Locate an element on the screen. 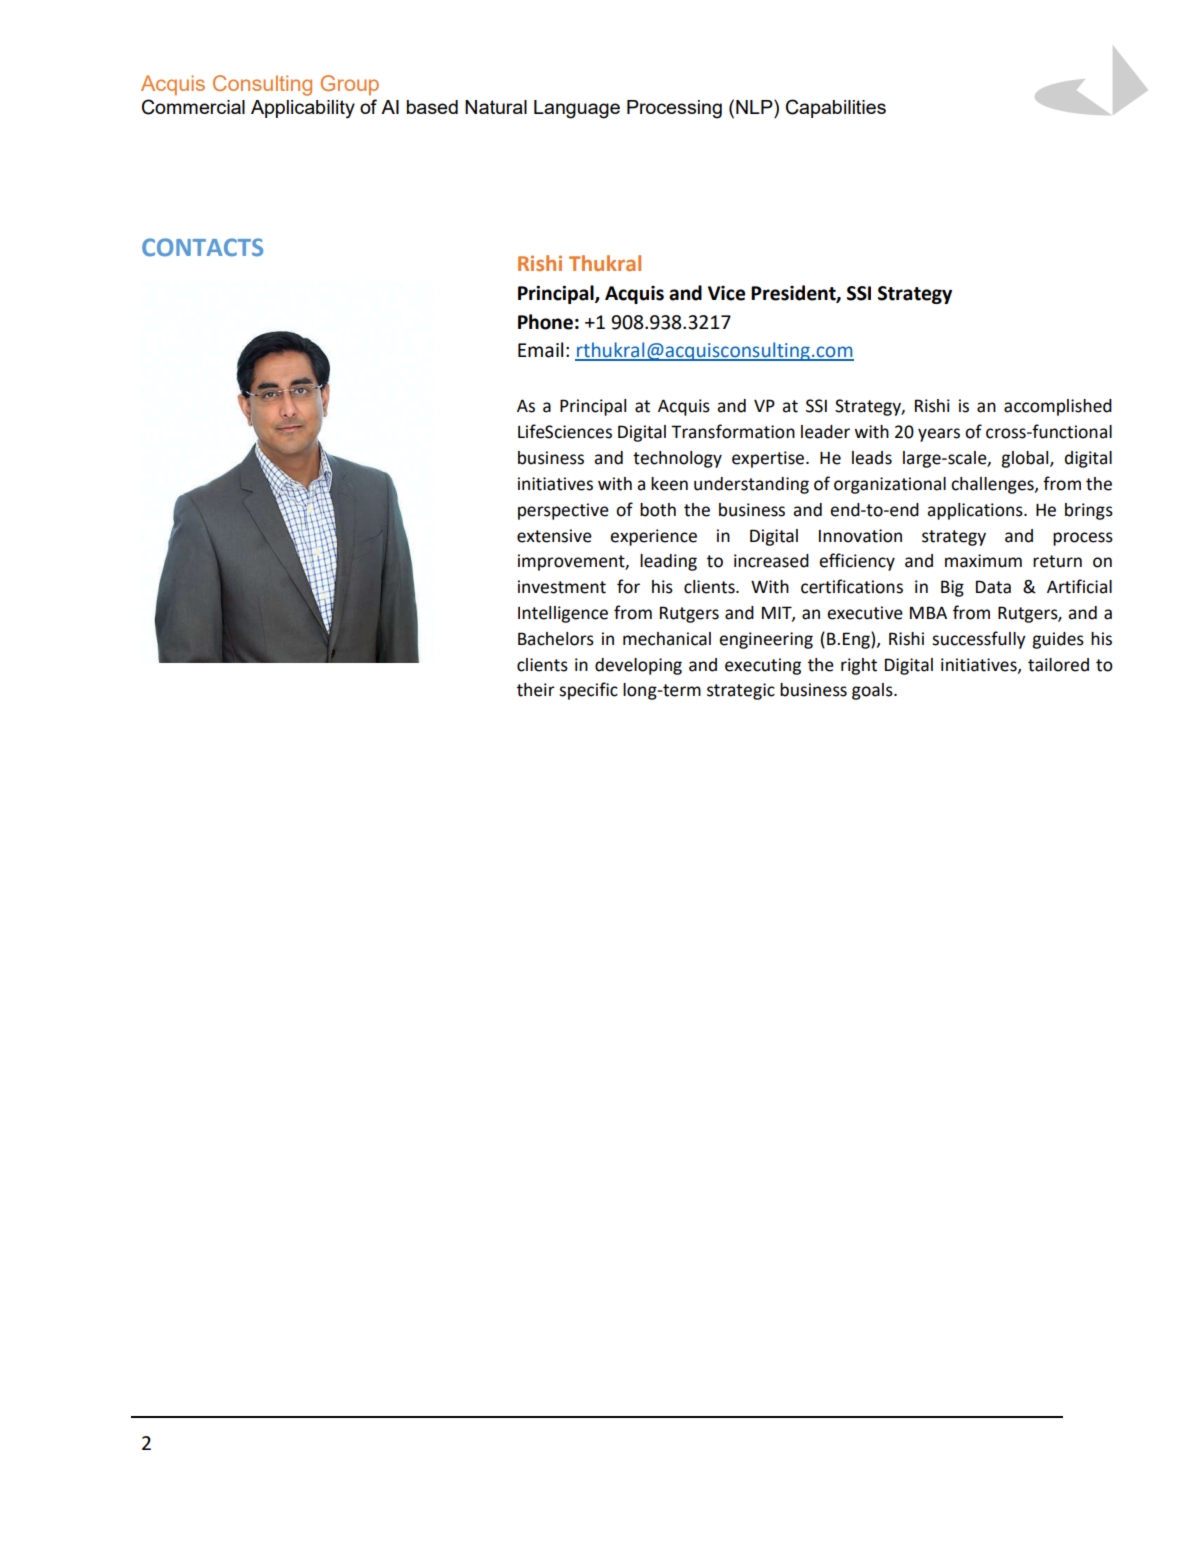 This screenshot has width=1200, height=1553. developing is located at coordinates (638, 666).
